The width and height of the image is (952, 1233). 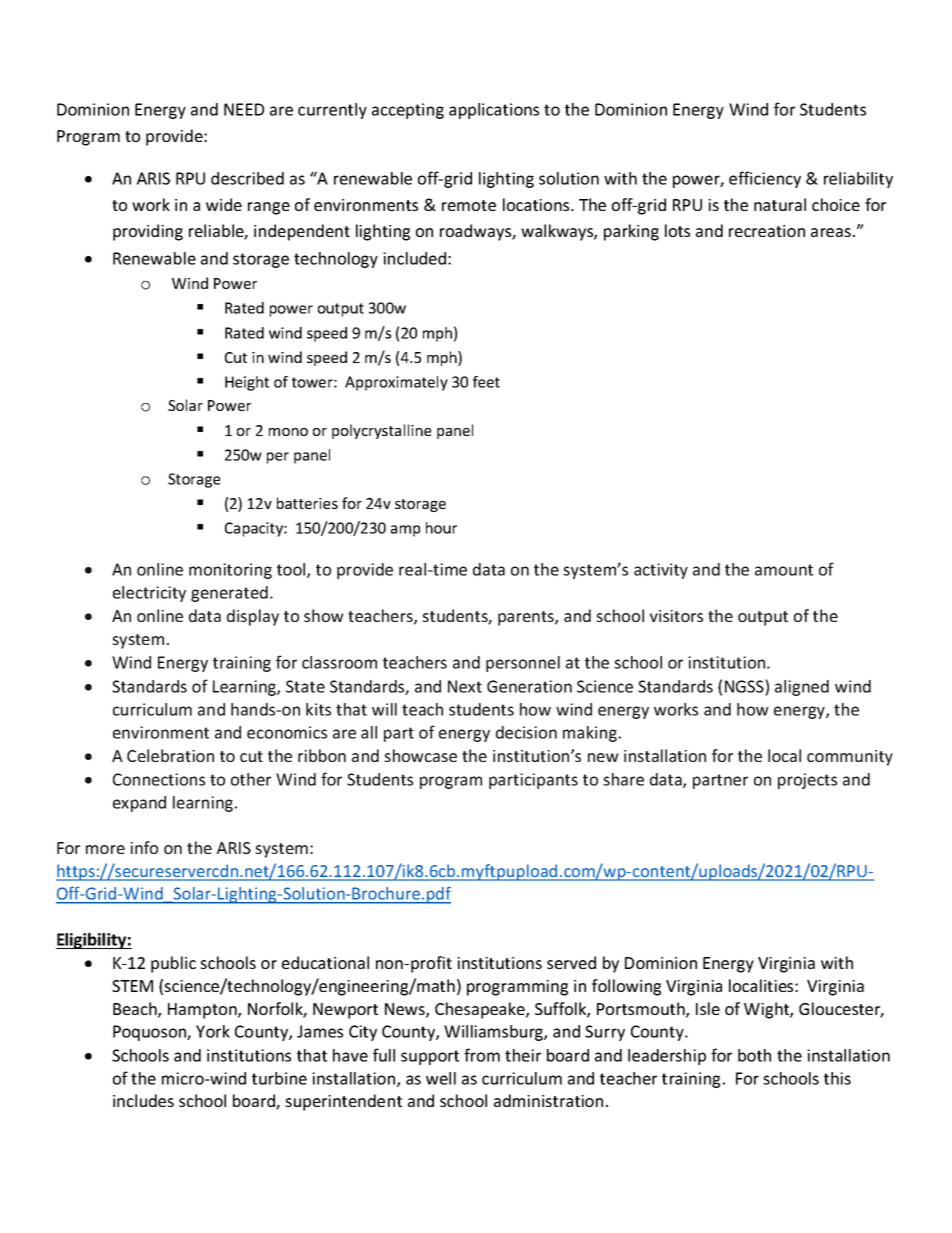 What do you see at coordinates (807, 781) in the image?
I see `projects` at bounding box center [807, 781].
